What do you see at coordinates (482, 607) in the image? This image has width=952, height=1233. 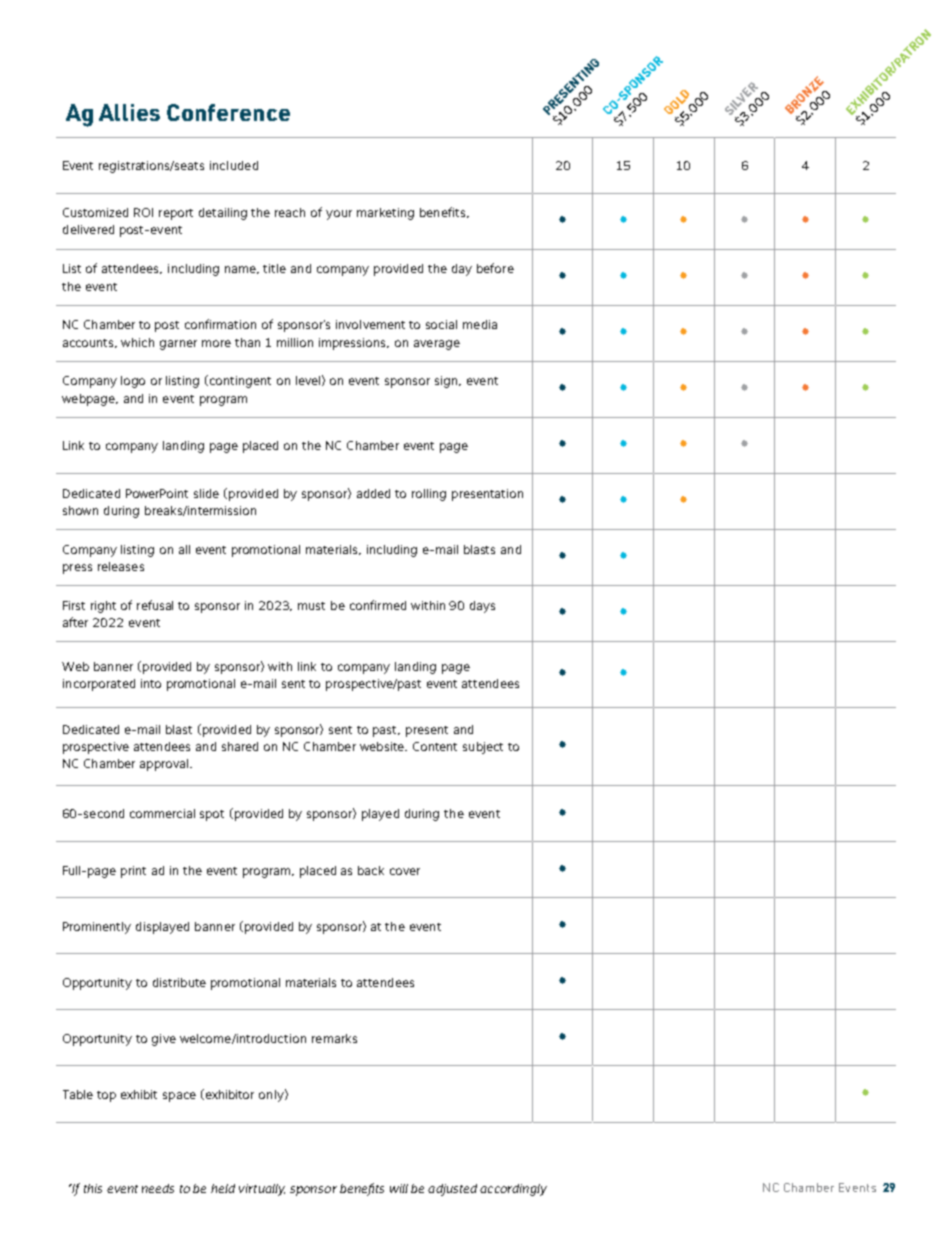 I see `days` at bounding box center [482, 607].
